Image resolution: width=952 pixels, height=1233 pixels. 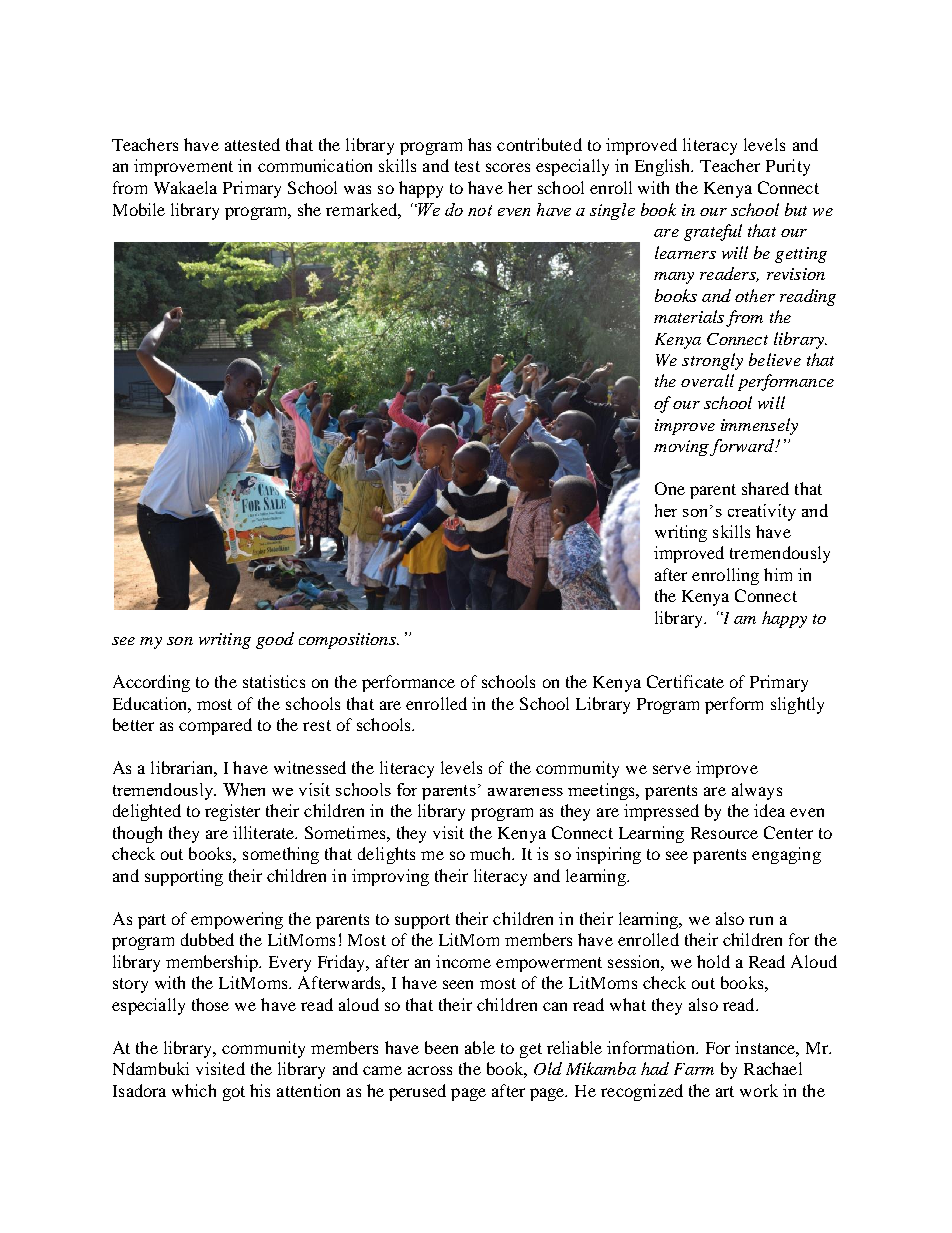 I want to click on compositions, so click(x=348, y=641).
